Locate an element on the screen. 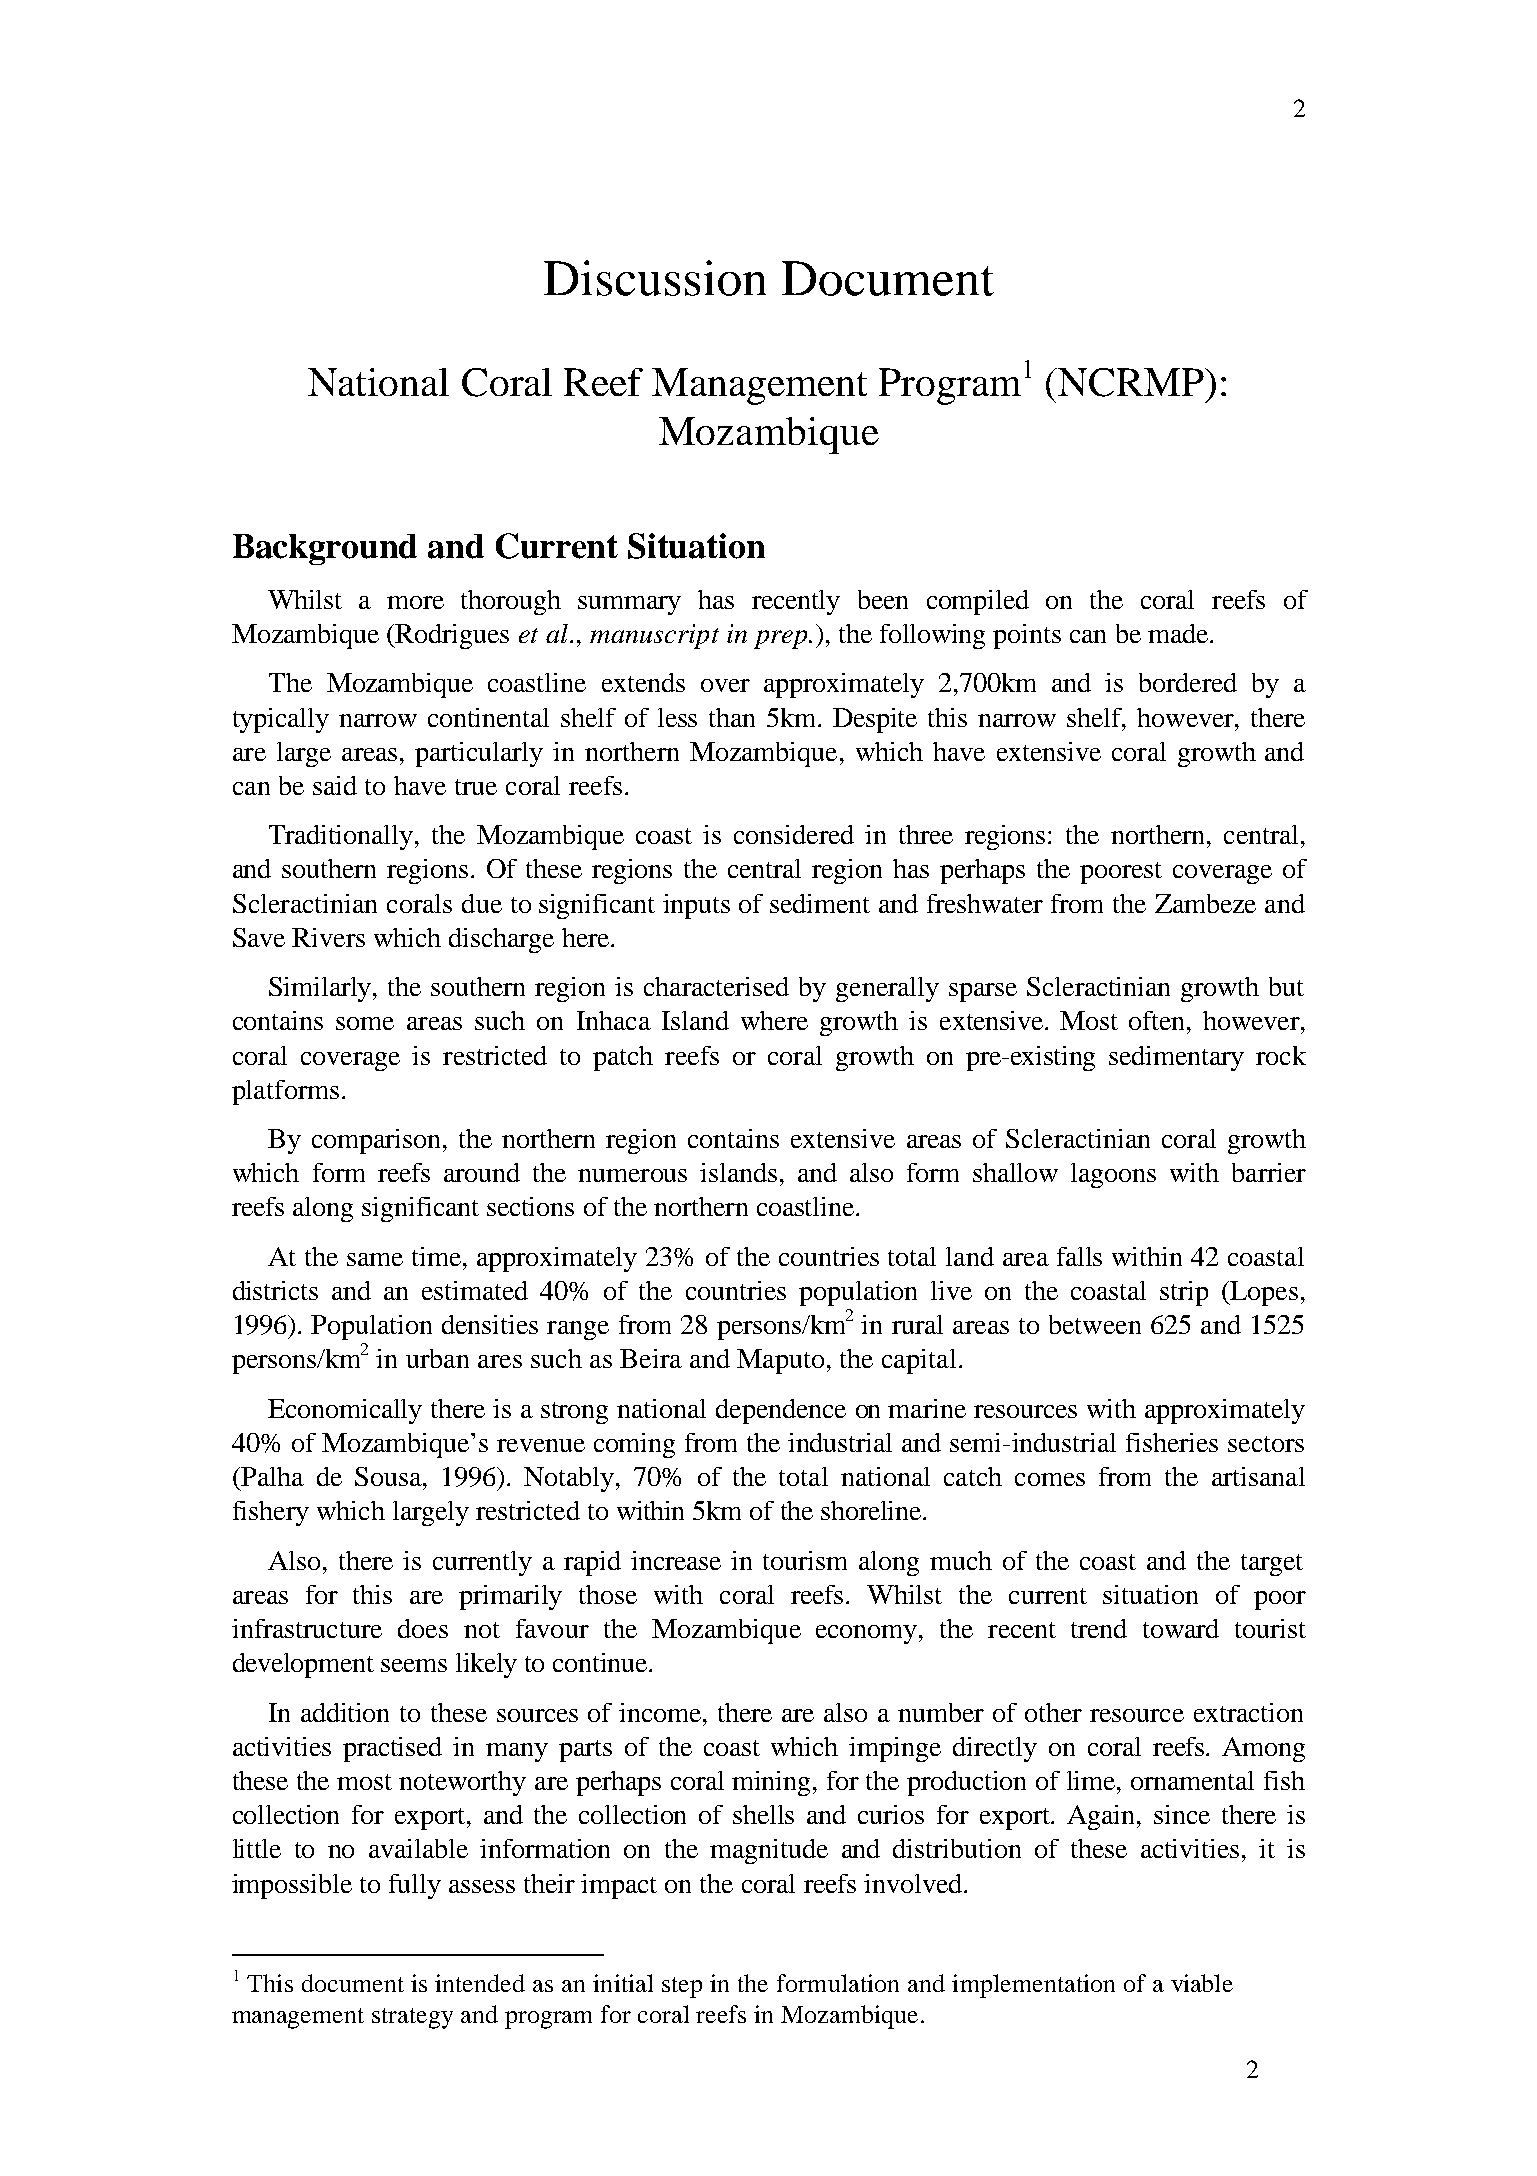  numerous is located at coordinates (632, 1175).
